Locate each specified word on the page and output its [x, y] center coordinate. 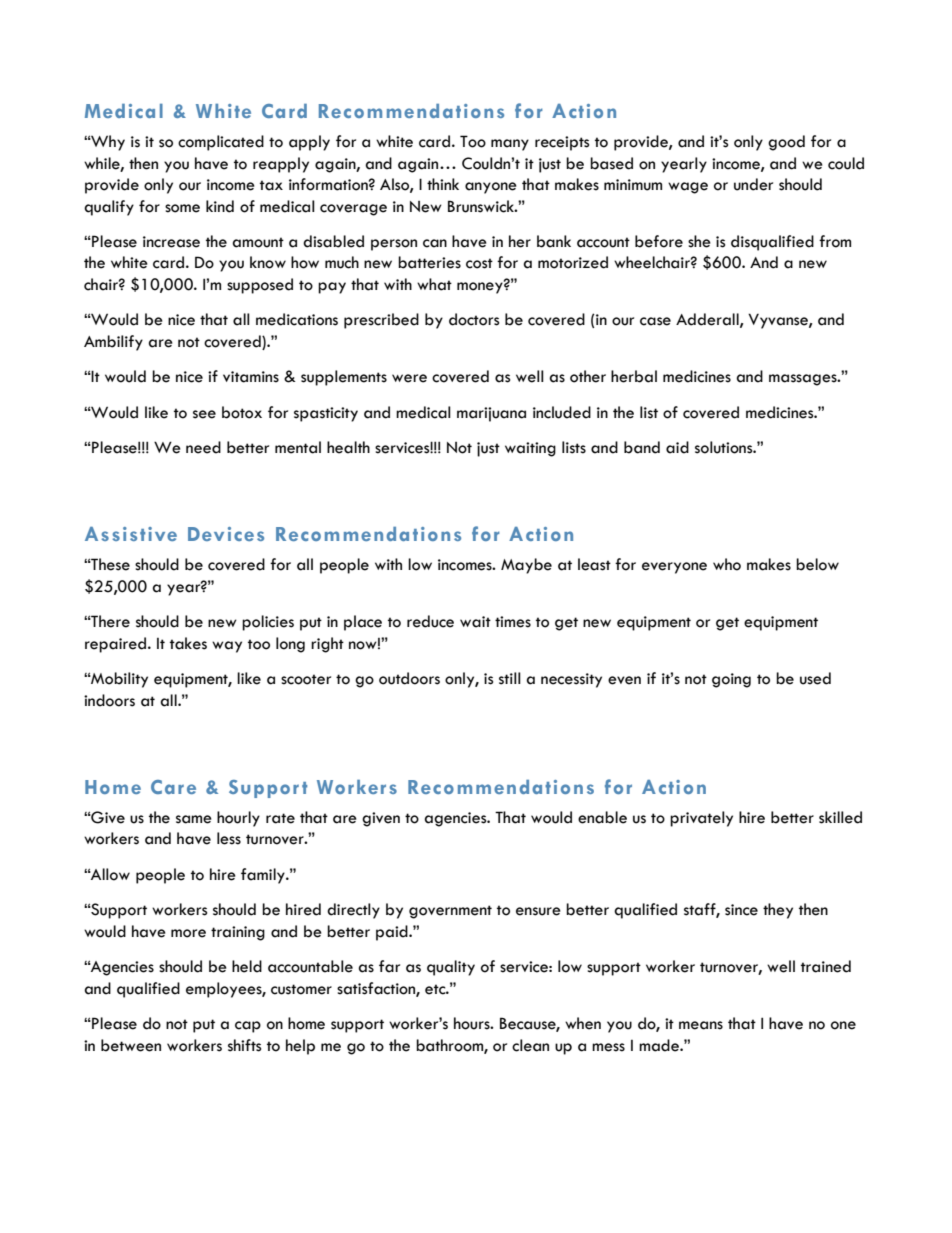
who [727, 564]
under [753, 184]
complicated [221, 143]
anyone [491, 188]
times [513, 622]
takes [188, 643]
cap [248, 1027]
